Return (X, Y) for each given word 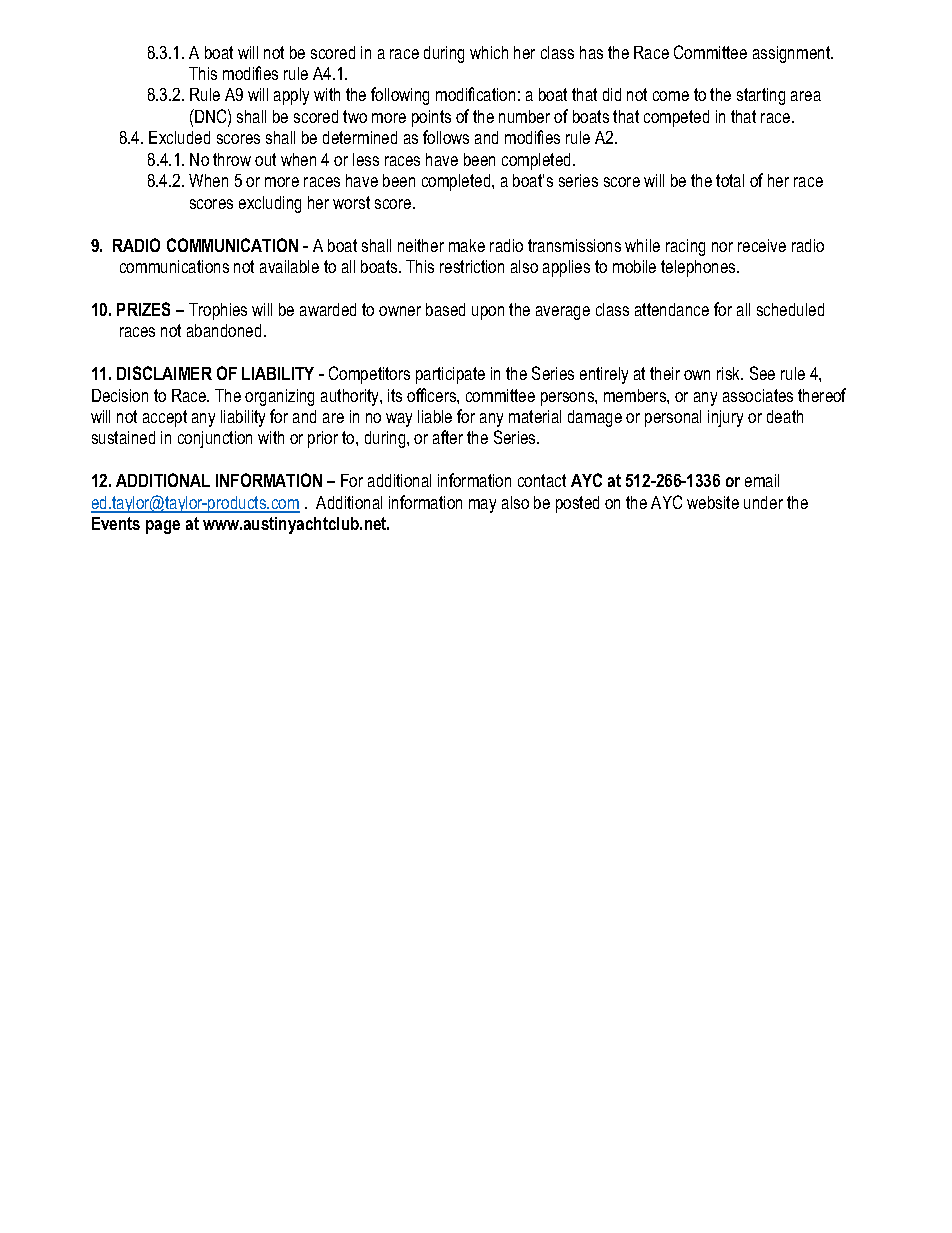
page (163, 527)
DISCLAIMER (164, 373)
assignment (793, 54)
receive (762, 245)
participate (450, 375)
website (713, 502)
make (467, 245)
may (482, 506)
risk (730, 373)
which (489, 52)
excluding (270, 204)
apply (291, 96)
